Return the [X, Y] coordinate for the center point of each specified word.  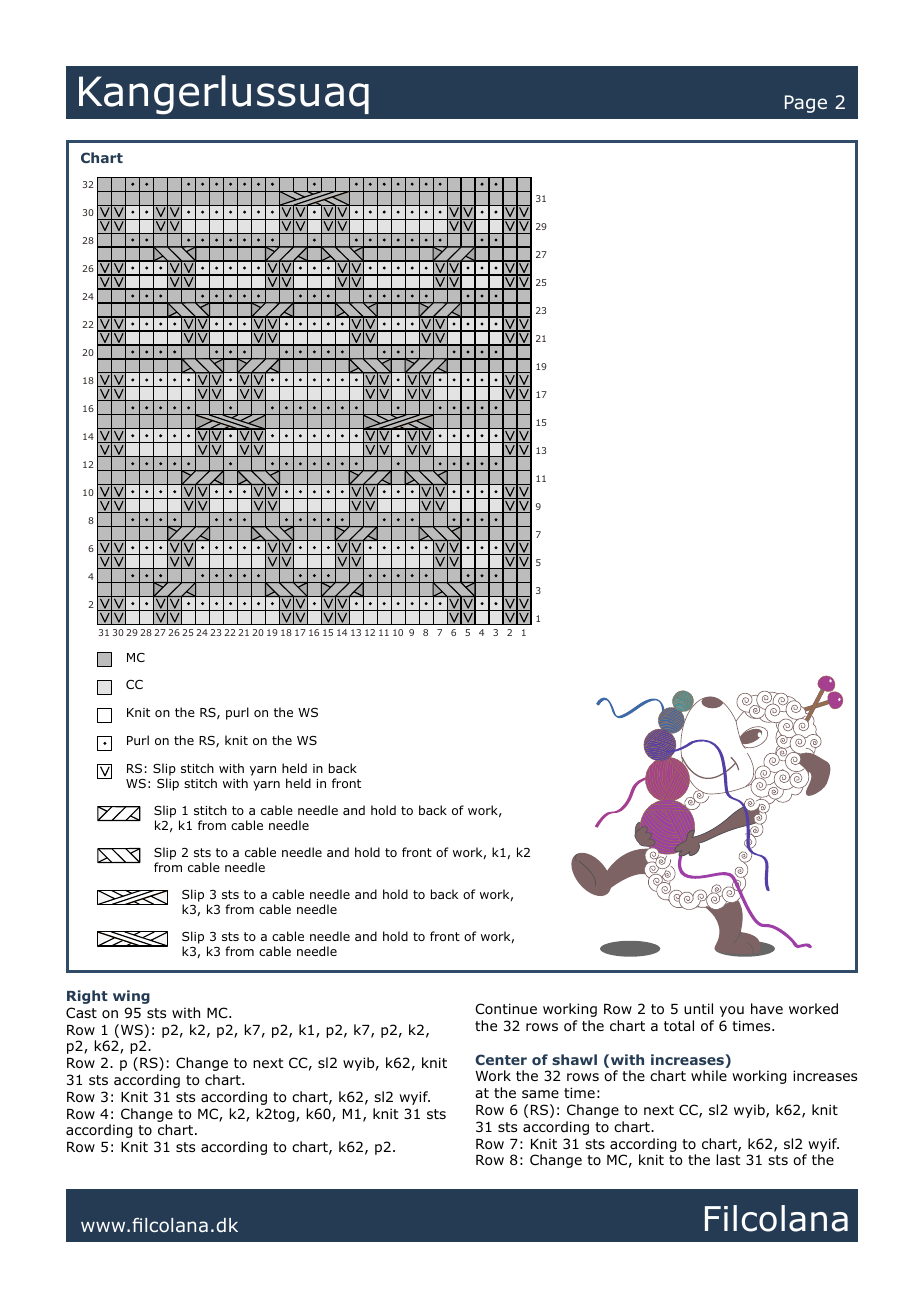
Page [806, 104]
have [767, 1008]
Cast [81, 1012]
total [679, 1025]
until [698, 1008]
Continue [506, 1008]
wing [131, 997]
